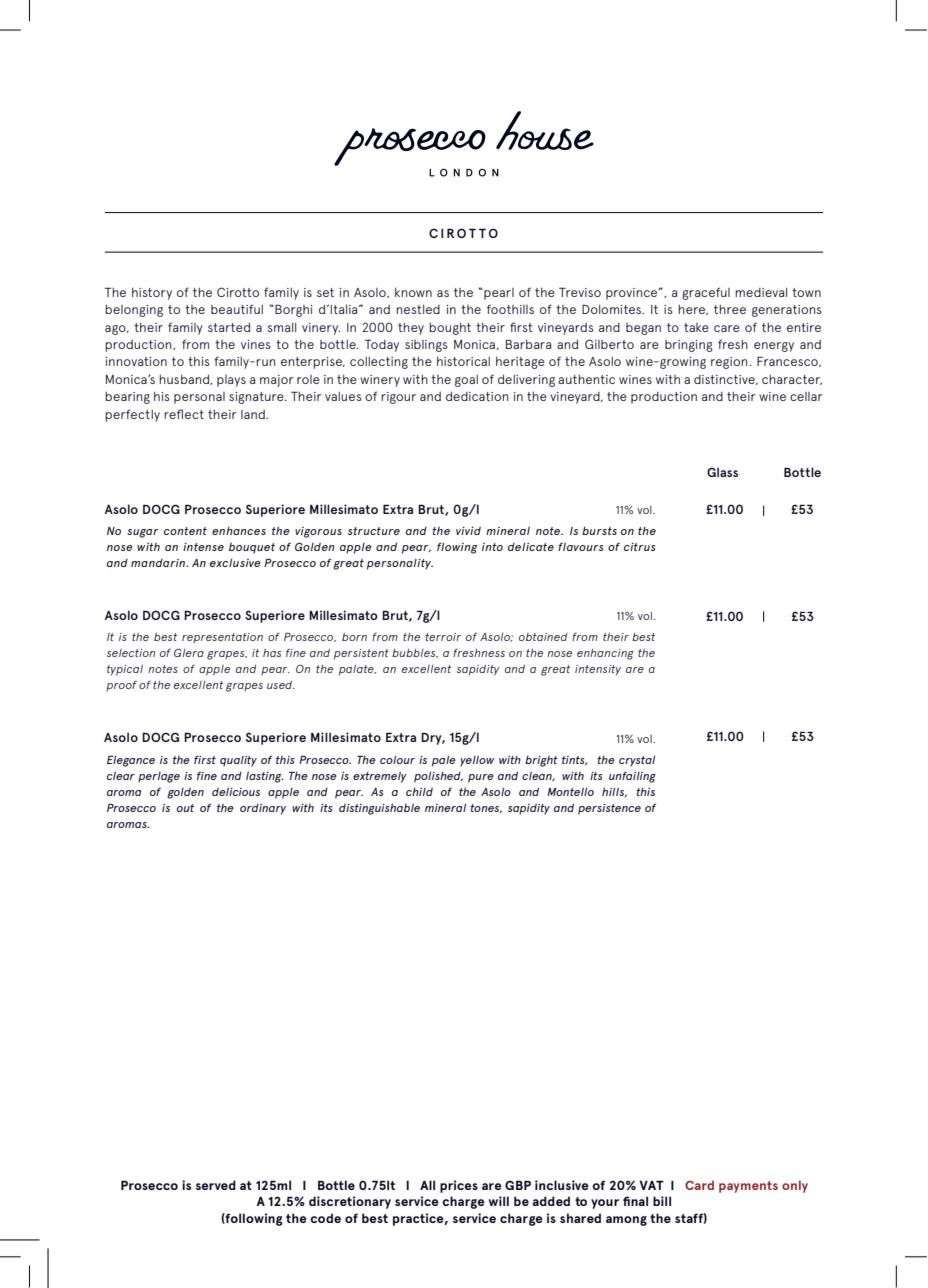  What do you see at coordinates (459, 1186) in the screenshot?
I see `prices` at bounding box center [459, 1186].
